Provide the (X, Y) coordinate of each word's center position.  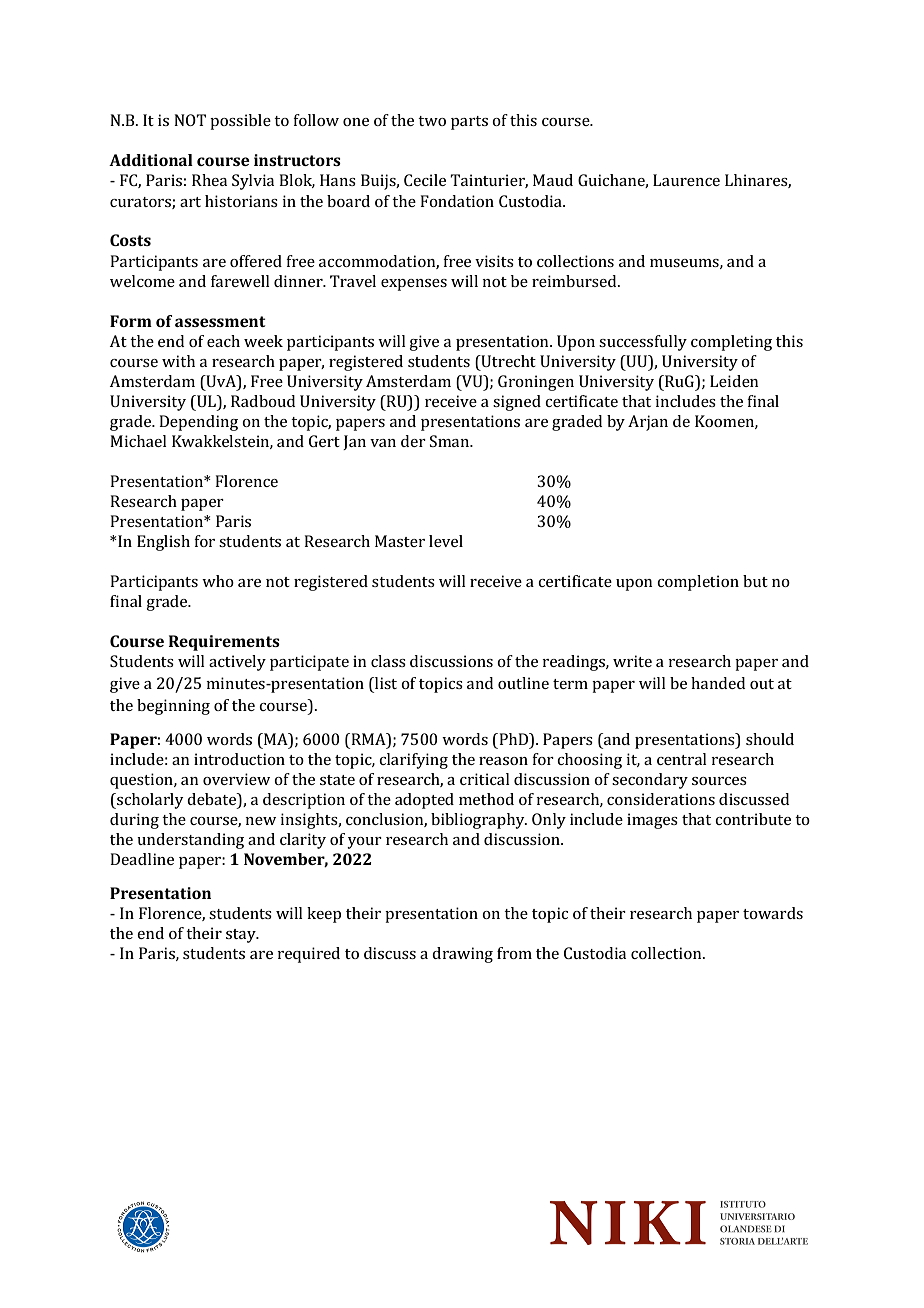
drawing (462, 955)
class (388, 661)
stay (242, 936)
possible (240, 122)
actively (237, 663)
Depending (198, 423)
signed (517, 403)
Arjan (648, 423)
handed (718, 683)
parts (469, 123)
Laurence (686, 180)
